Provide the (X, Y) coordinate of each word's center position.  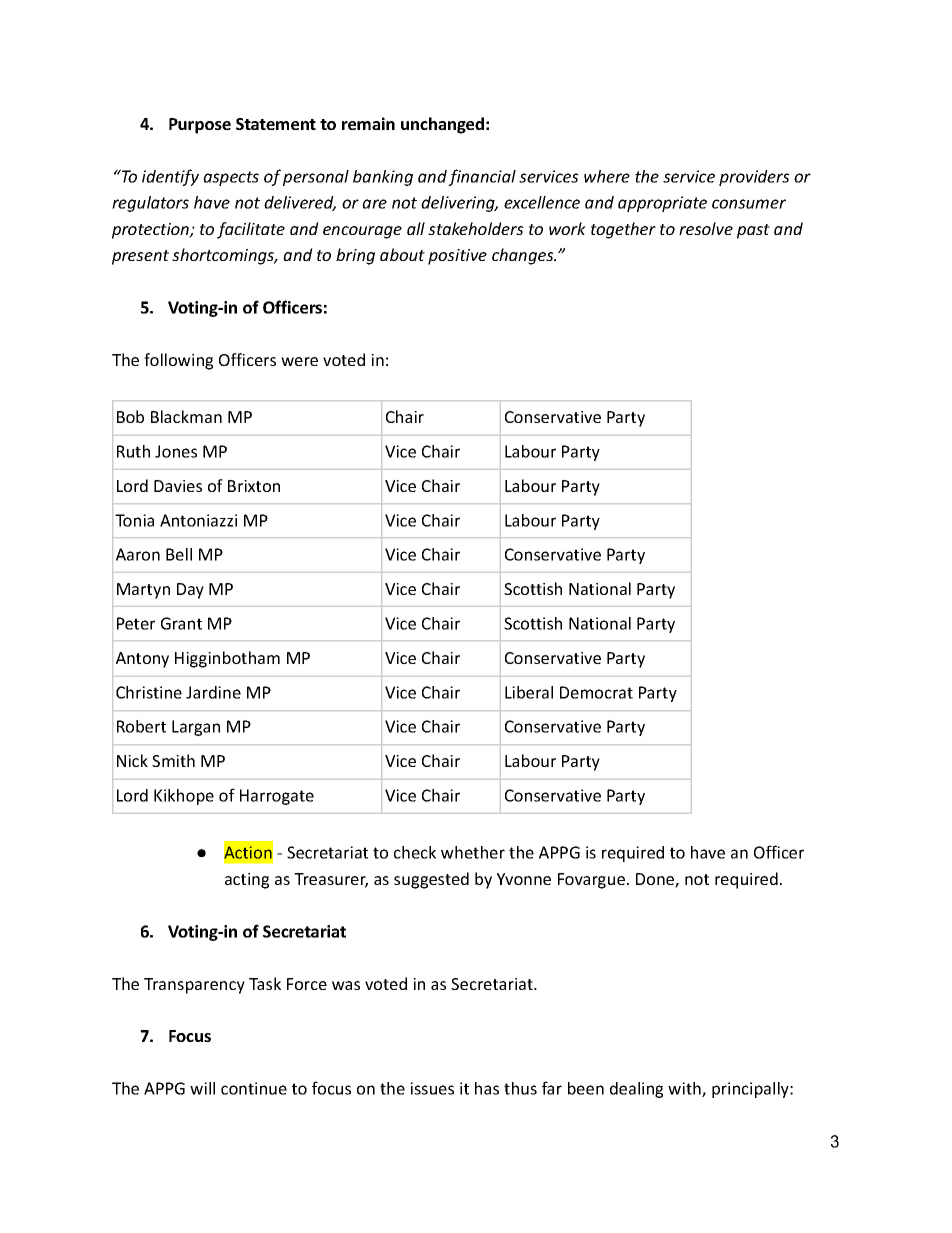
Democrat (596, 692)
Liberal (529, 692)
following (178, 361)
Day (190, 591)
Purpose (200, 126)
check (415, 852)
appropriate (662, 204)
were (299, 361)
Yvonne (524, 879)
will (202, 1088)
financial (482, 177)
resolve (706, 228)
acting (247, 881)
